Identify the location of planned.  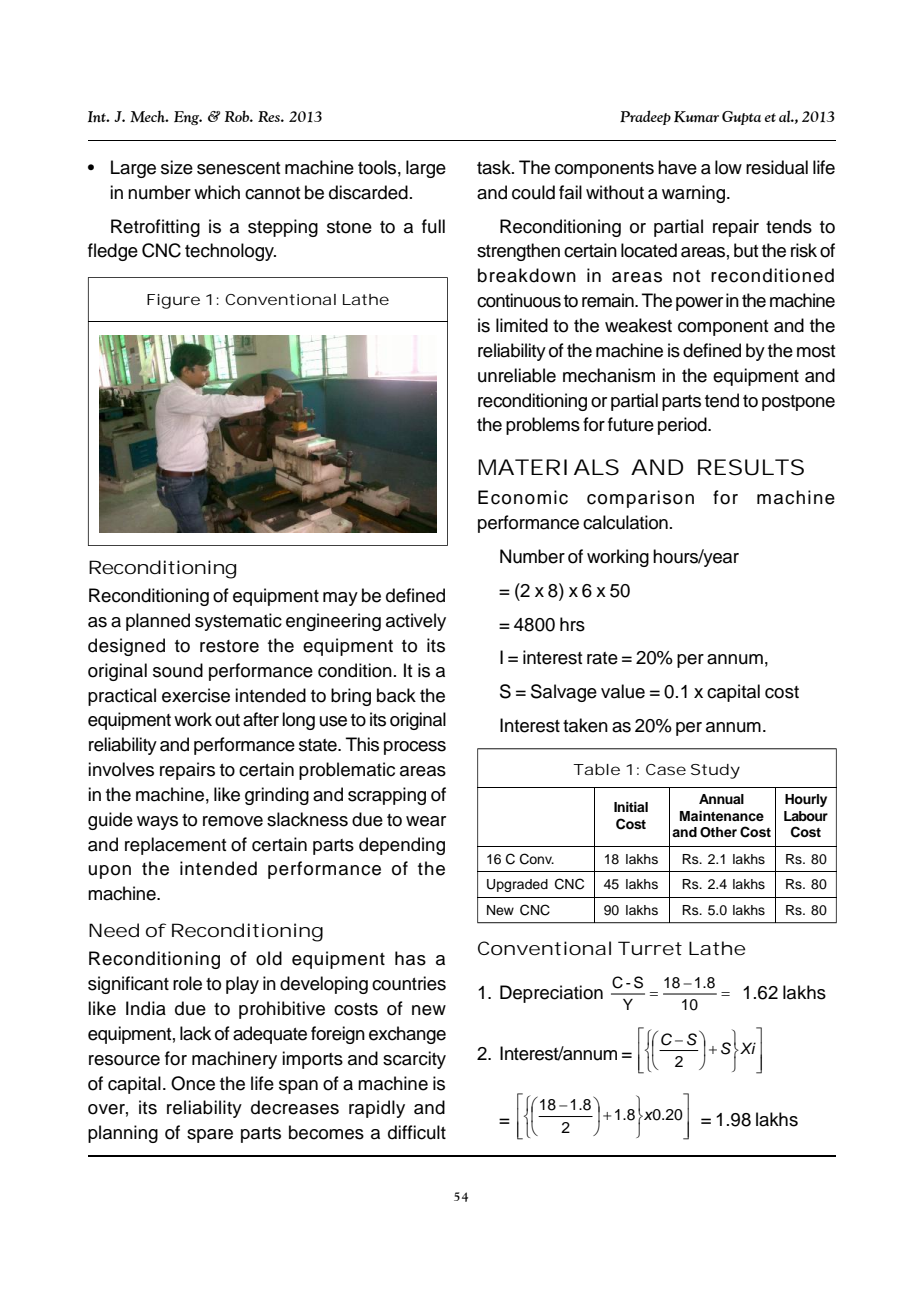
(158, 622).
